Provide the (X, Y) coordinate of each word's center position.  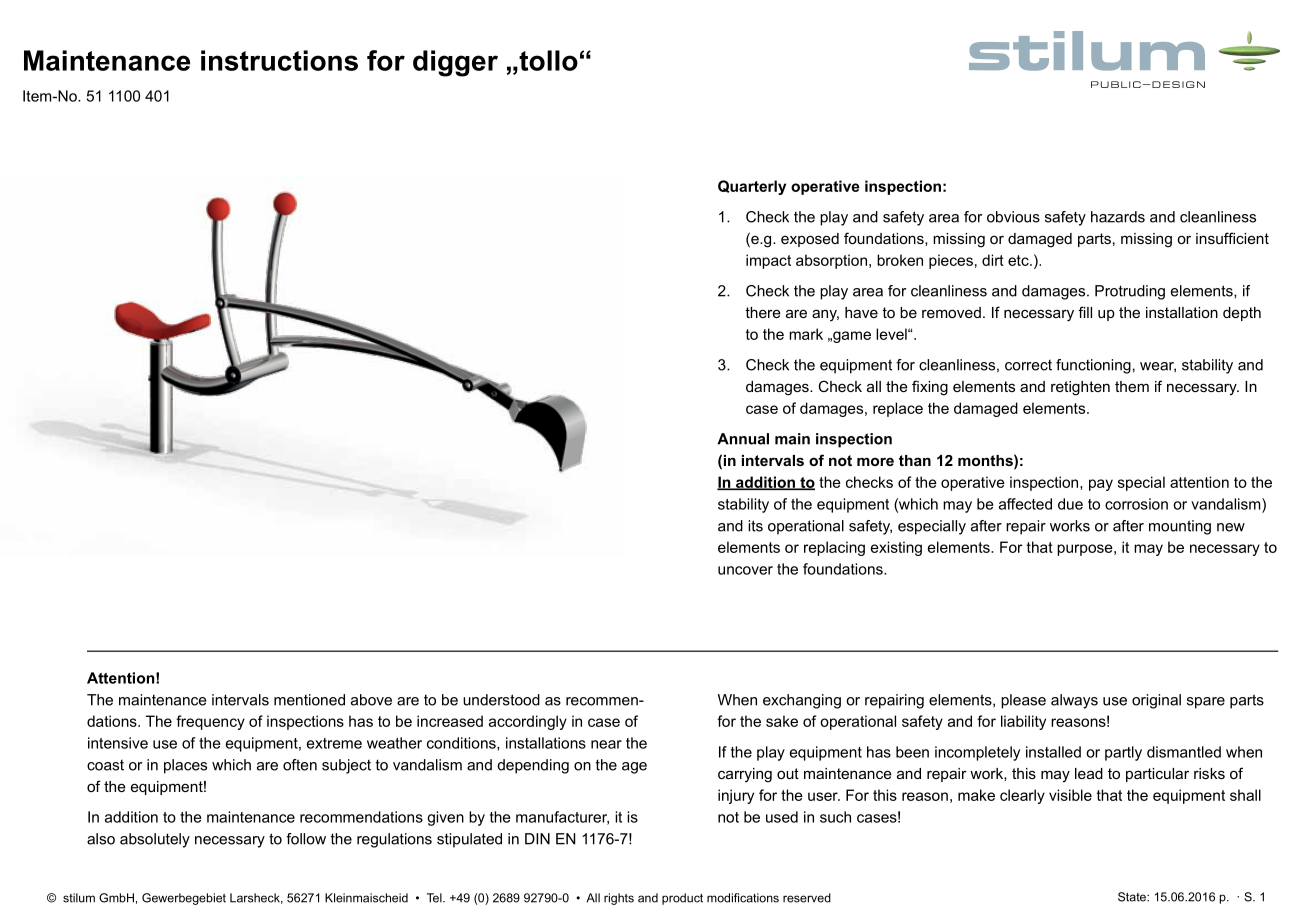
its (755, 526)
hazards (1118, 217)
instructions (279, 60)
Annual (743, 439)
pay (1101, 485)
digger (455, 63)
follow (306, 839)
